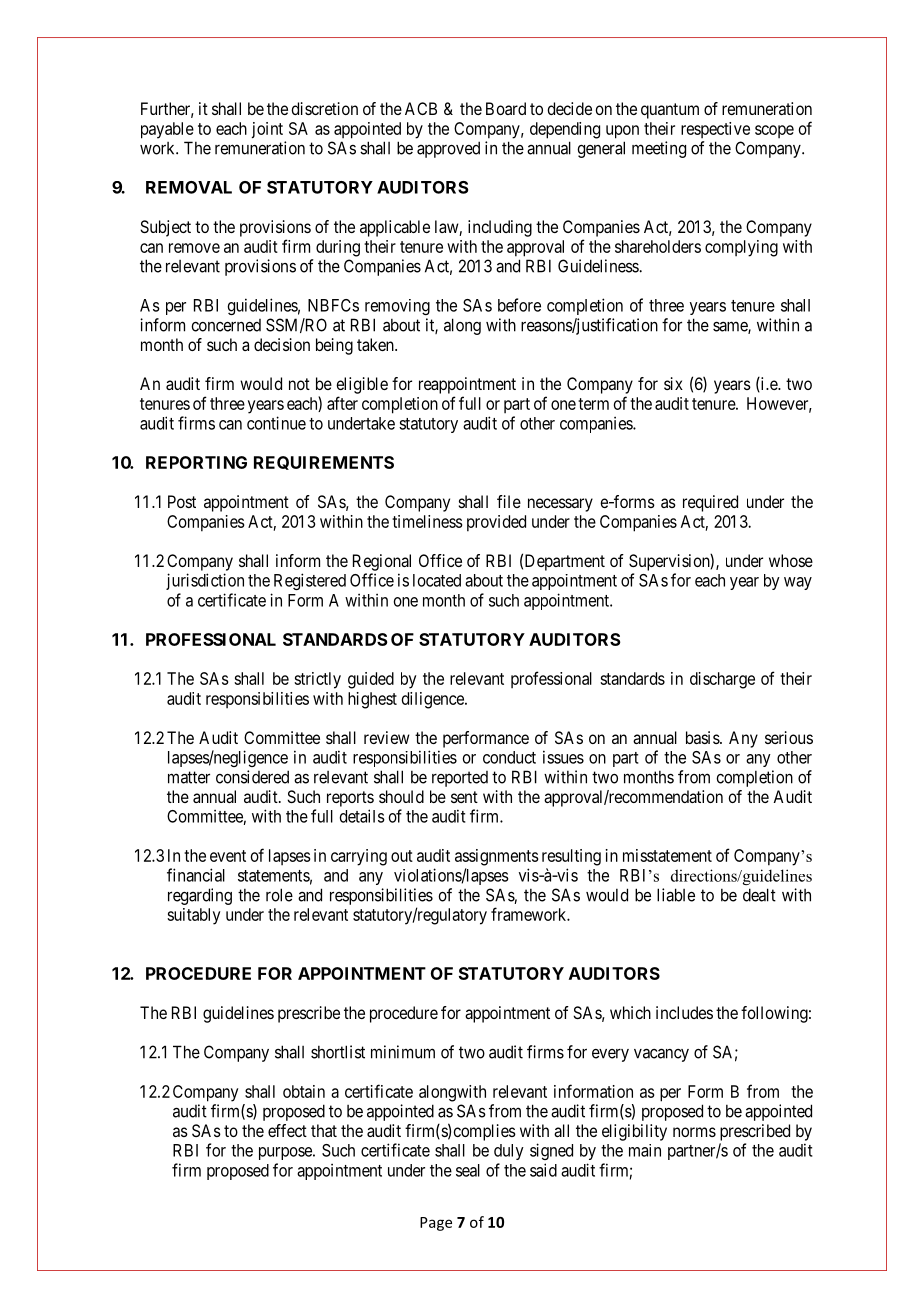  What do you see at coordinates (722, 680) in the screenshot?
I see `discharge` at bounding box center [722, 680].
